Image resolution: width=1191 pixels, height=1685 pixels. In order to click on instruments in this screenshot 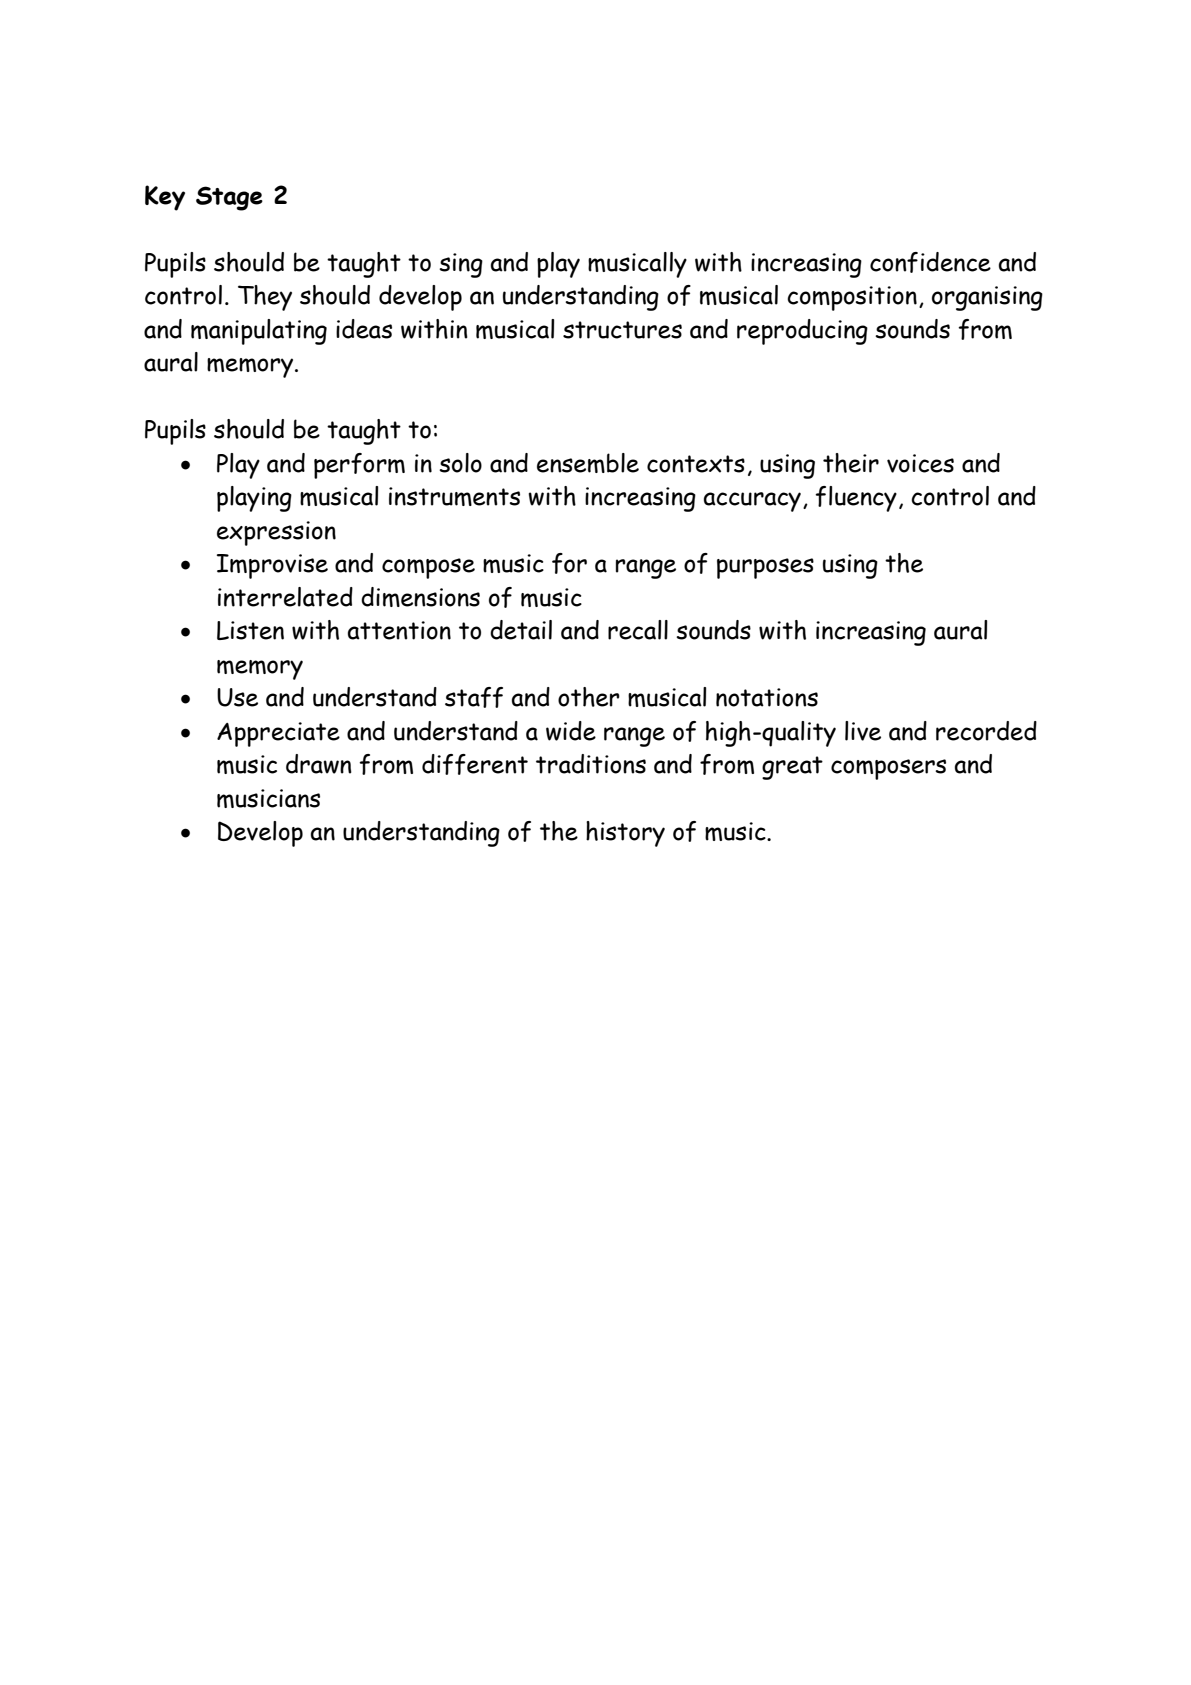, I will do `click(454, 496)`.
